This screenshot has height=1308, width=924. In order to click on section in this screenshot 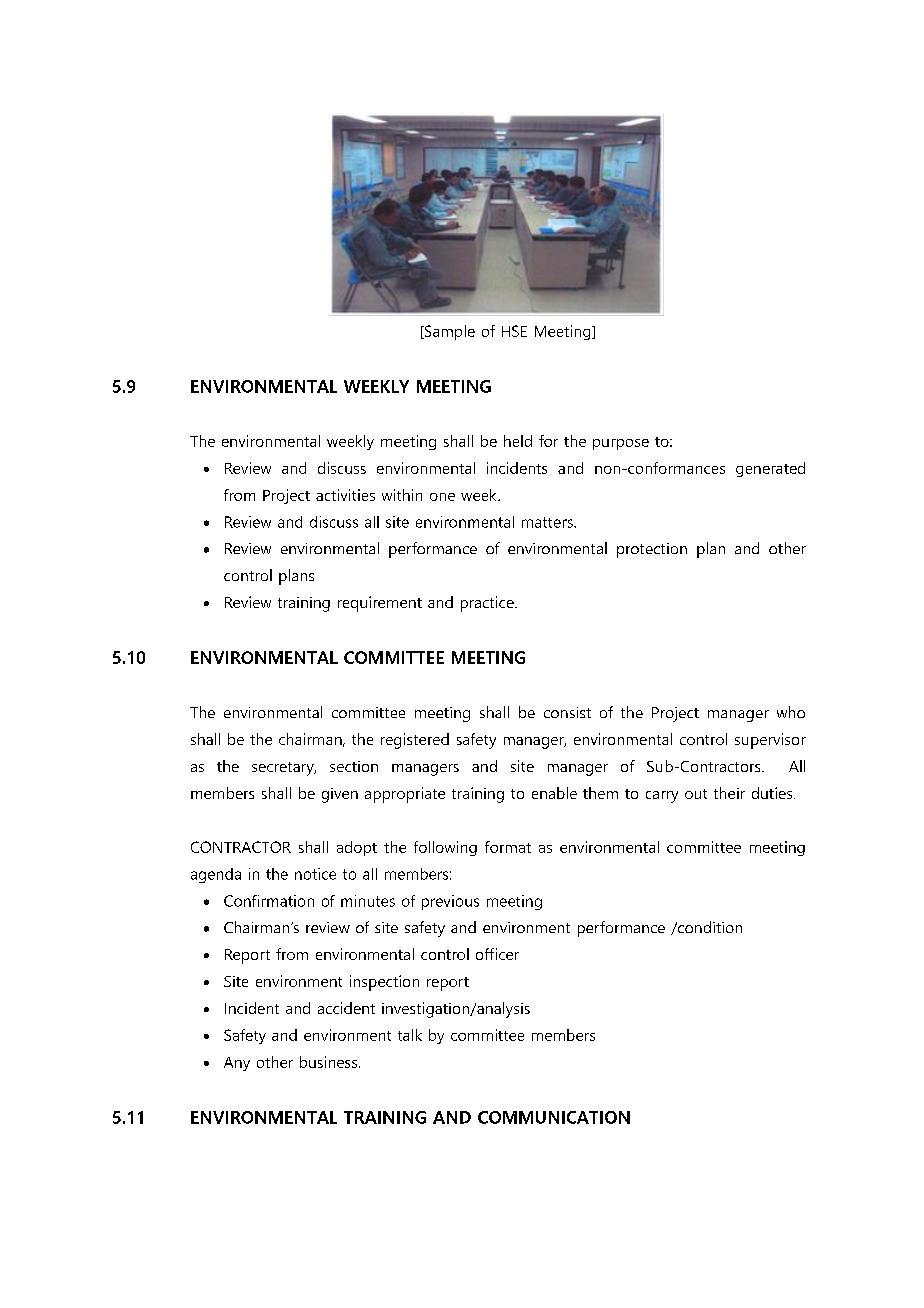, I will do `click(354, 766)`.
